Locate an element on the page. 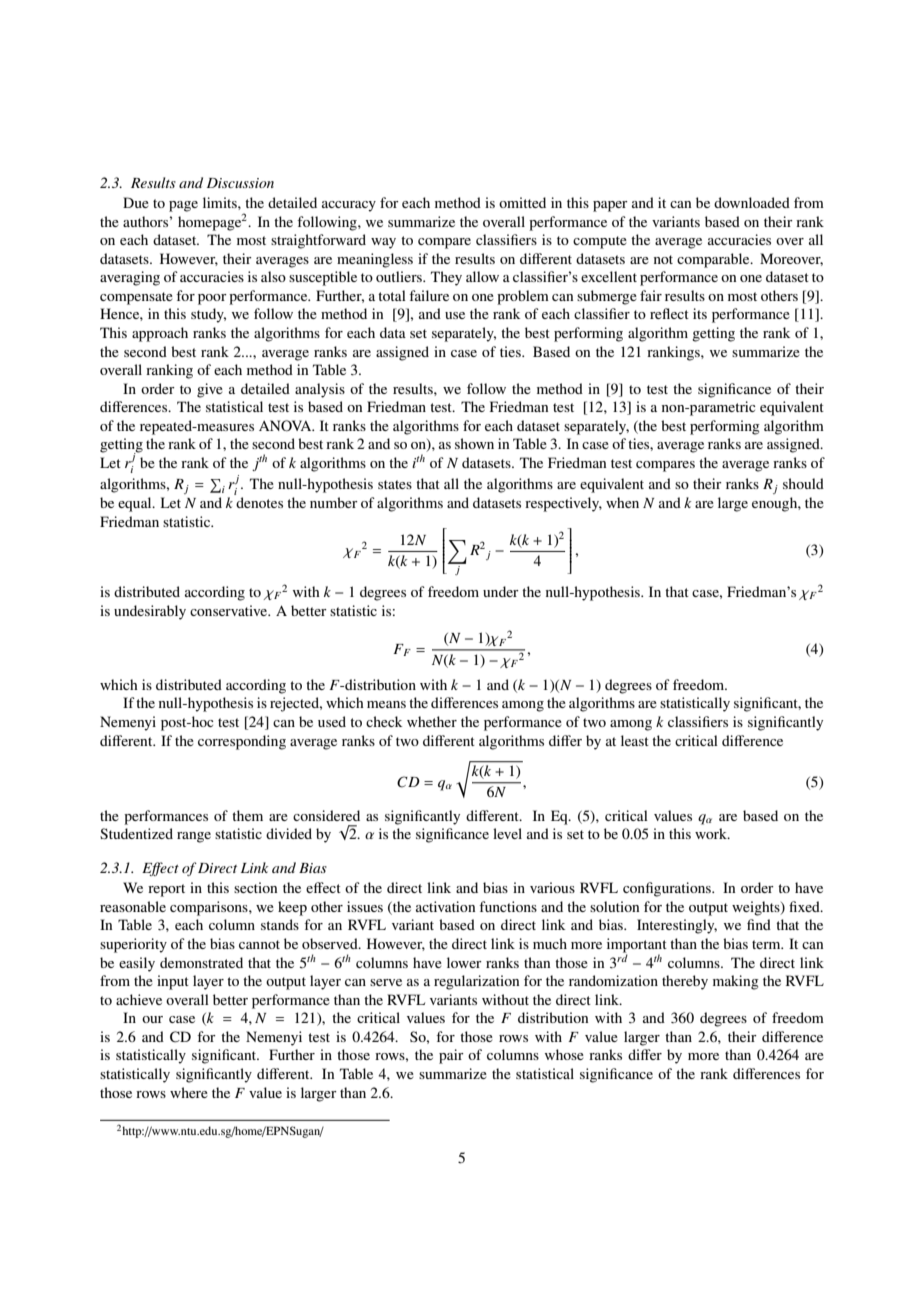 This page has width=924, height=1308. give is located at coordinates (210, 390).
